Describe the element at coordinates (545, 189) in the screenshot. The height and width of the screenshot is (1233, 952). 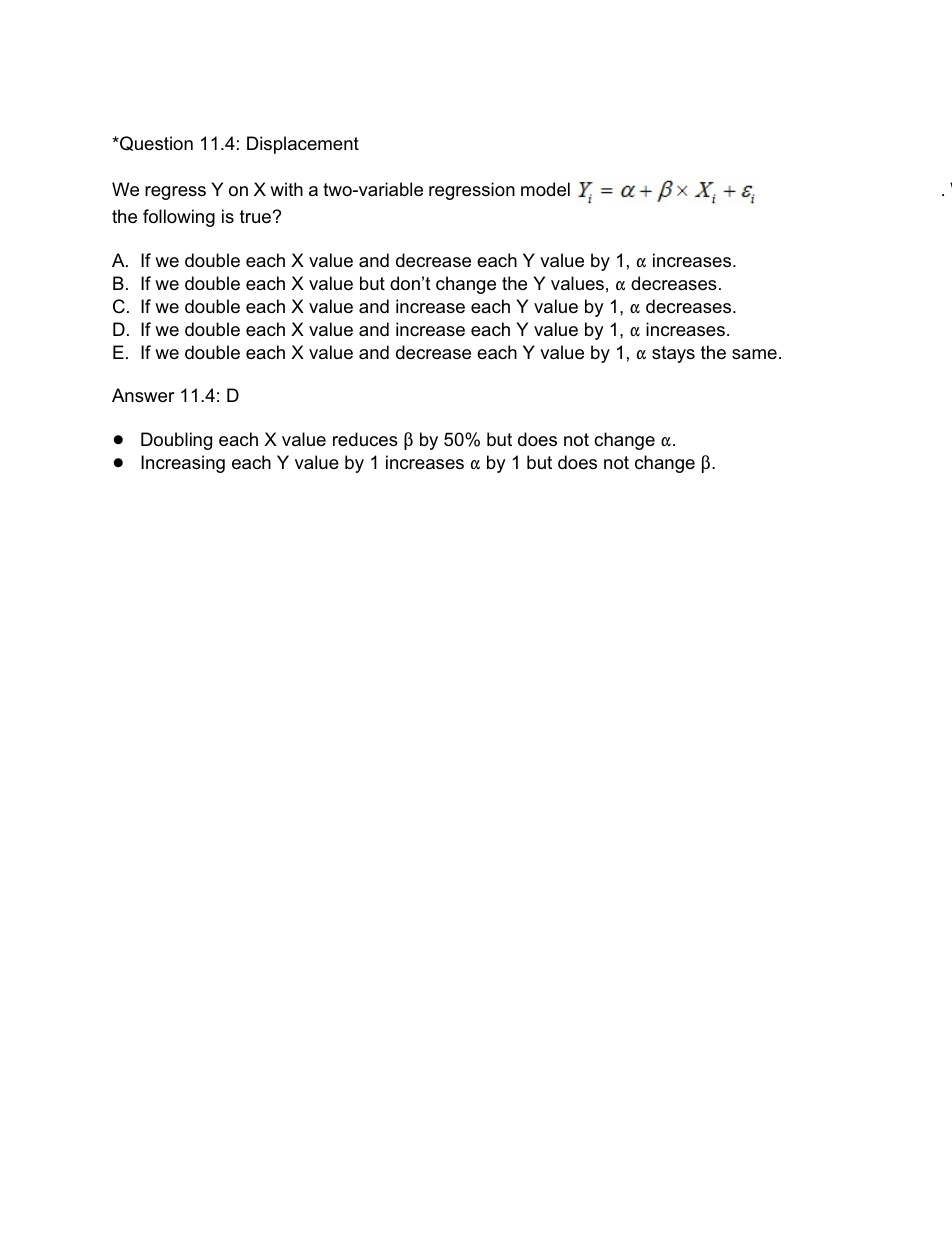
I see `model` at that location.
